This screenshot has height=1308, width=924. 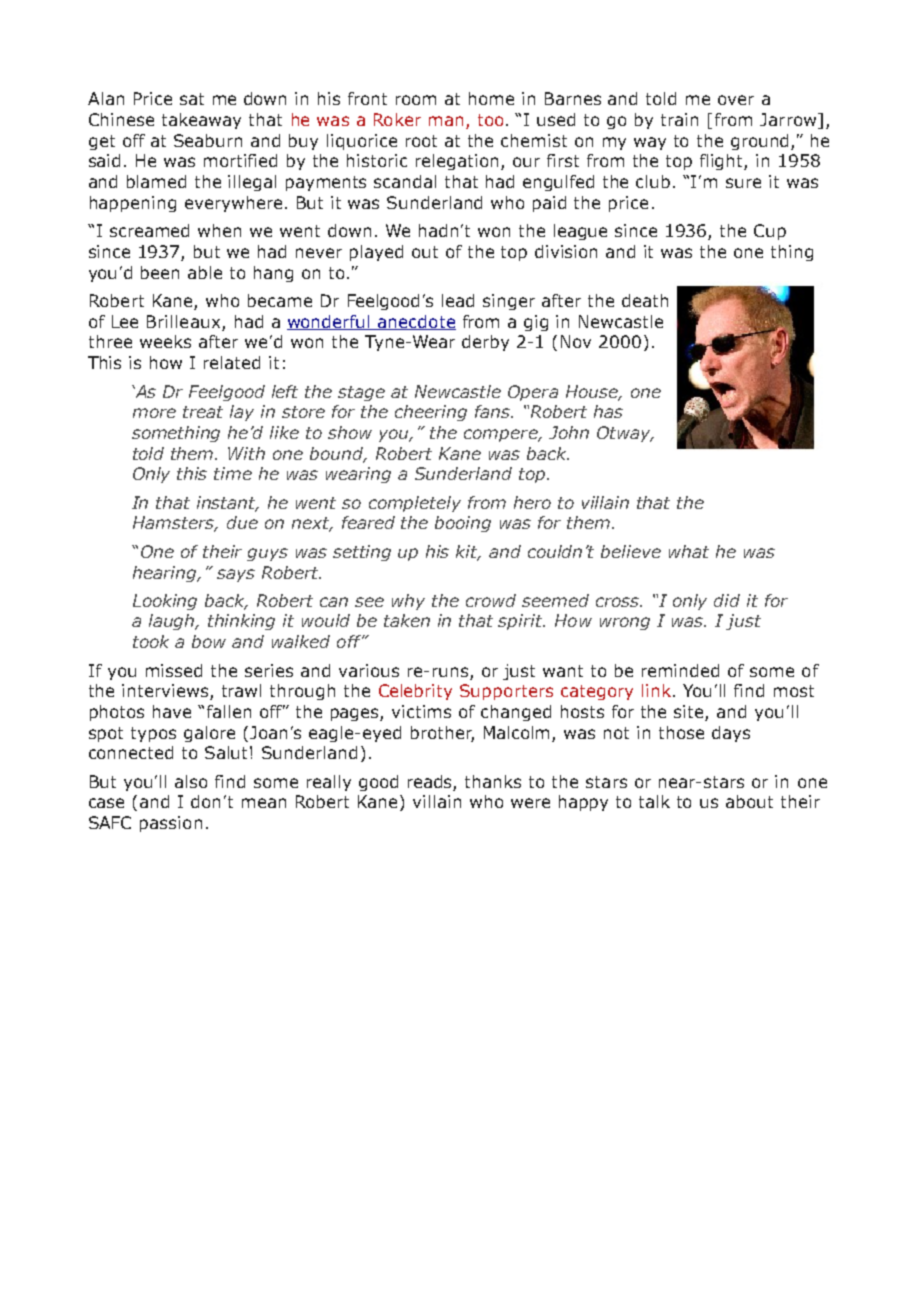 I want to click on lead, so click(x=458, y=300).
